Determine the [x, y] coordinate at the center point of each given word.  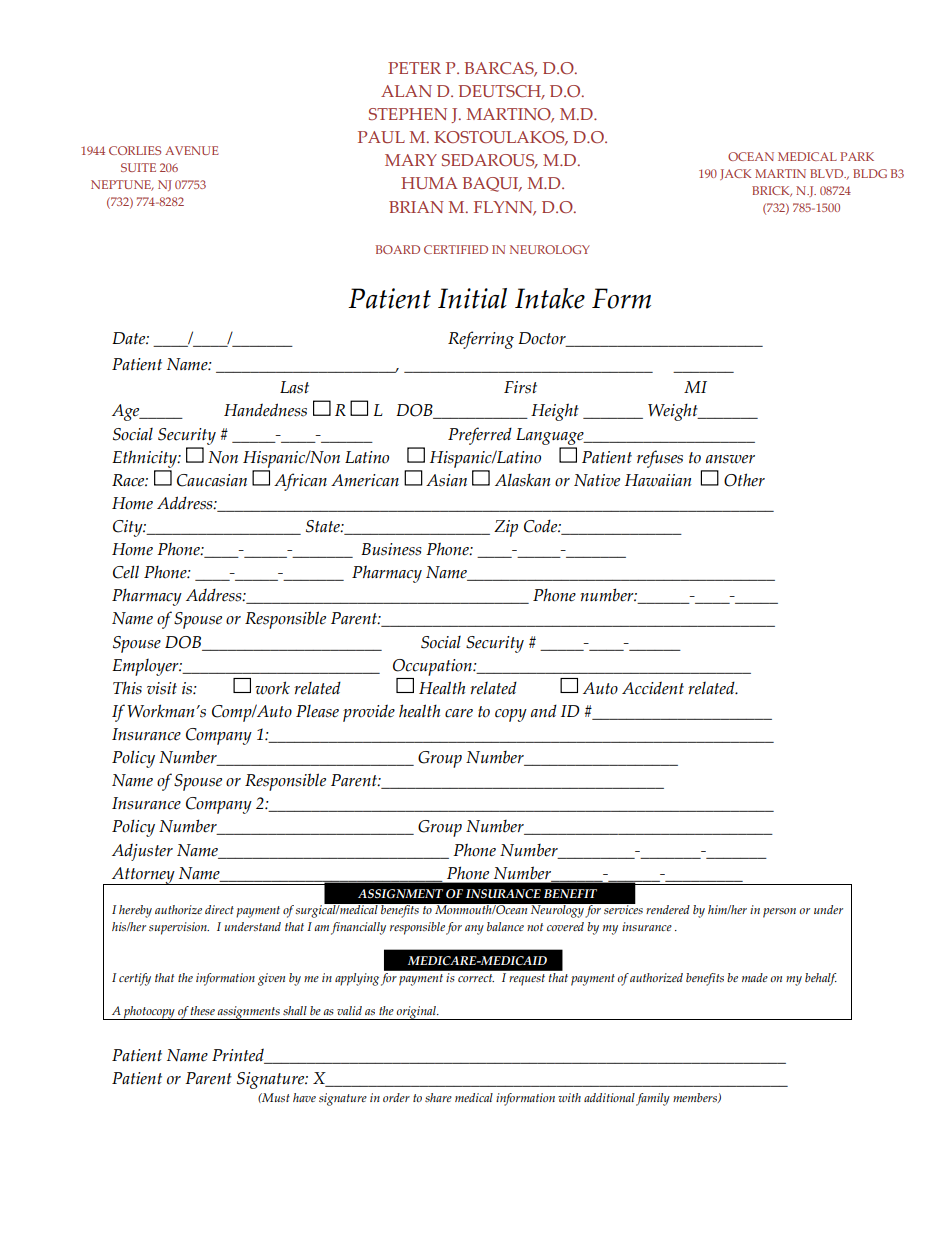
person [779, 913]
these [202, 1010]
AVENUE [191, 150]
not [535, 927]
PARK [857, 156]
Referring [481, 340]
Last [294, 387]
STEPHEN [408, 114]
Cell [126, 572]
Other [744, 480]
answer [730, 459]
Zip [506, 528]
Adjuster [142, 852]
